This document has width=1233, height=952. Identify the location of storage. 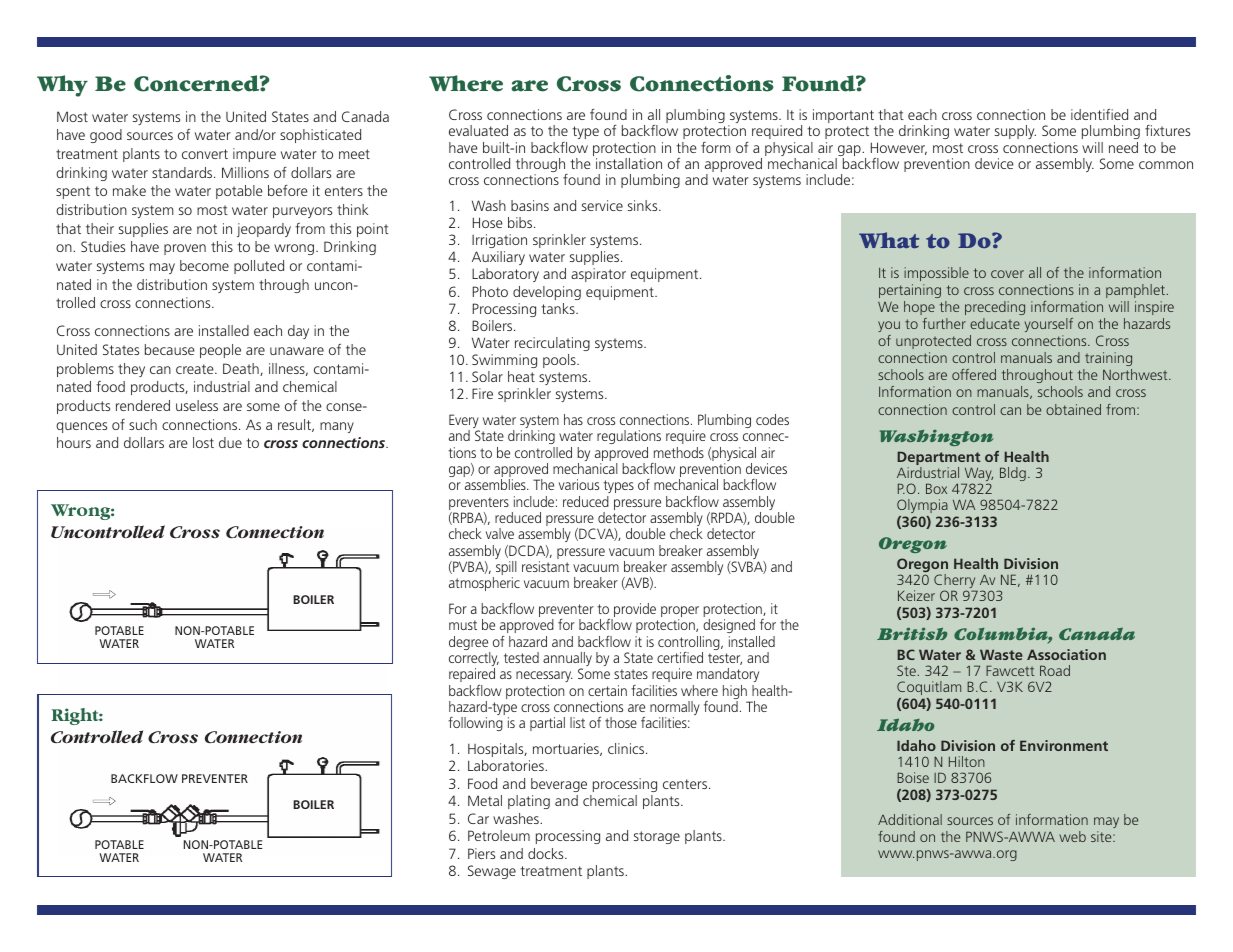
(657, 837).
